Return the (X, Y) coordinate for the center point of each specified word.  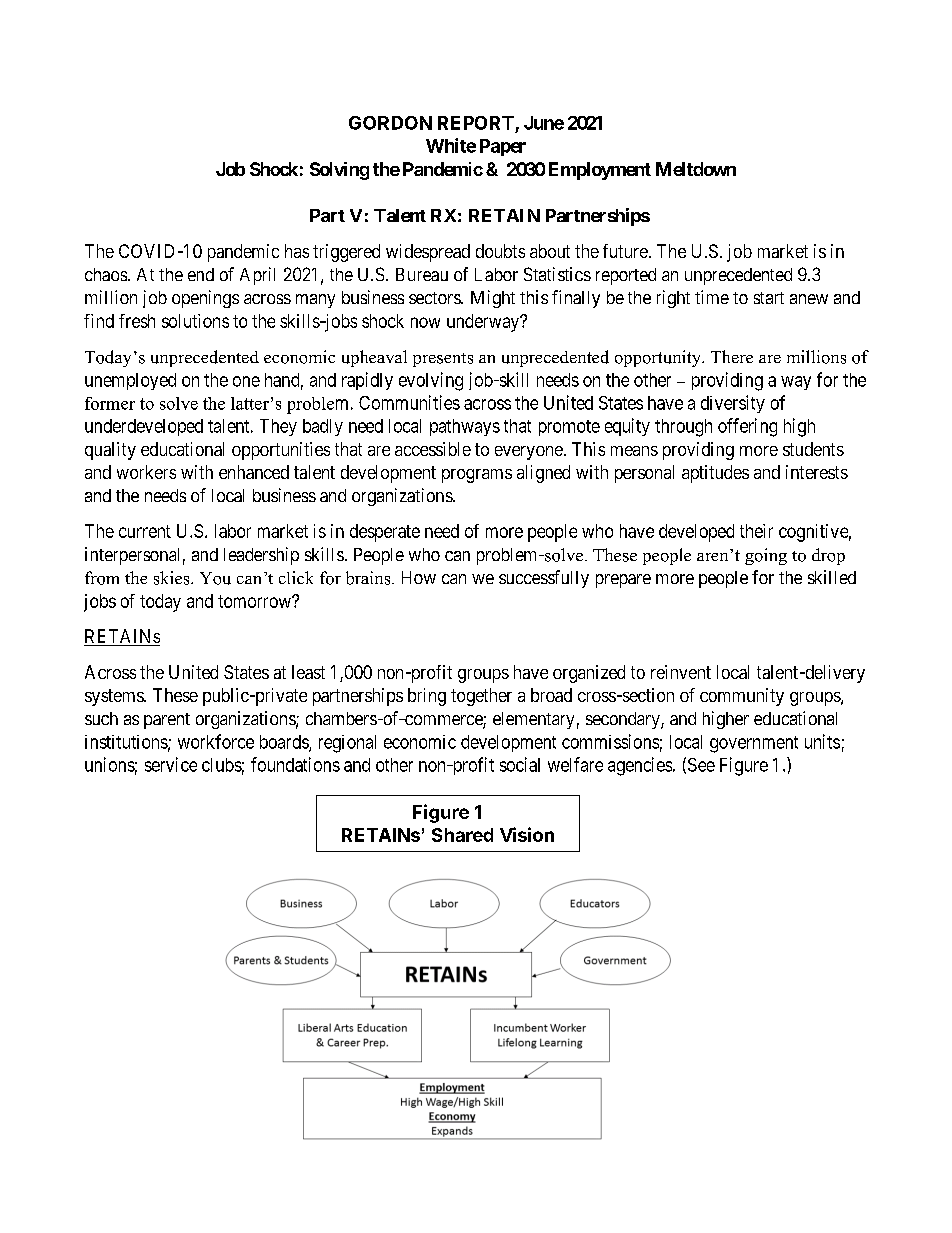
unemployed (130, 381)
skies (173, 578)
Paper (503, 147)
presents (443, 360)
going (766, 556)
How (419, 577)
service (171, 764)
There (732, 356)
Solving (339, 171)
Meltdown (696, 169)
